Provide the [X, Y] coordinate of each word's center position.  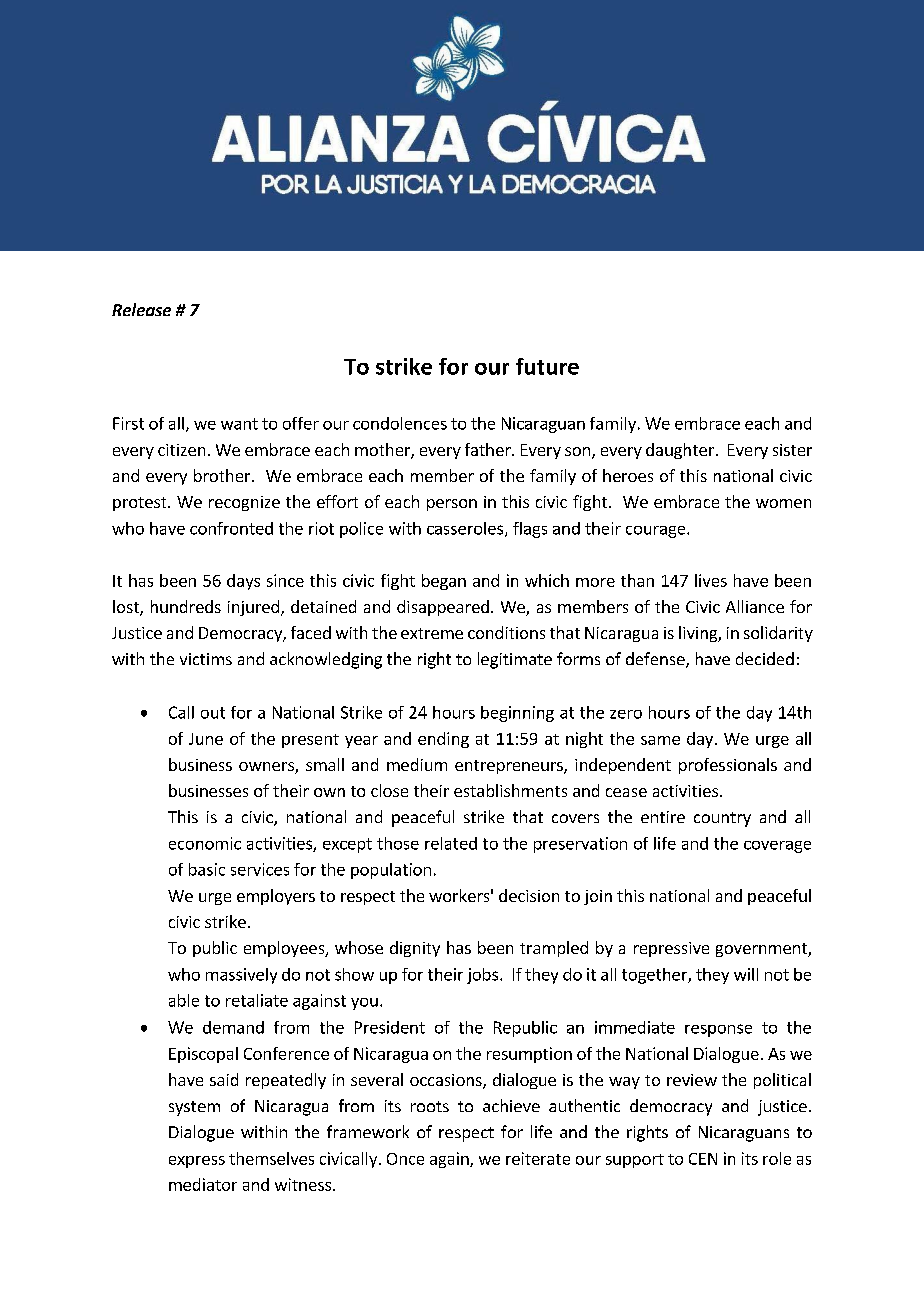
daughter [680, 451]
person [452, 505]
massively [241, 976]
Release [141, 309]
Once [405, 1159]
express [197, 1162]
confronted [231, 528]
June [206, 739]
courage [657, 532]
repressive [671, 949]
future [547, 366]
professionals [728, 766]
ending [443, 740]
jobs [482, 976]
